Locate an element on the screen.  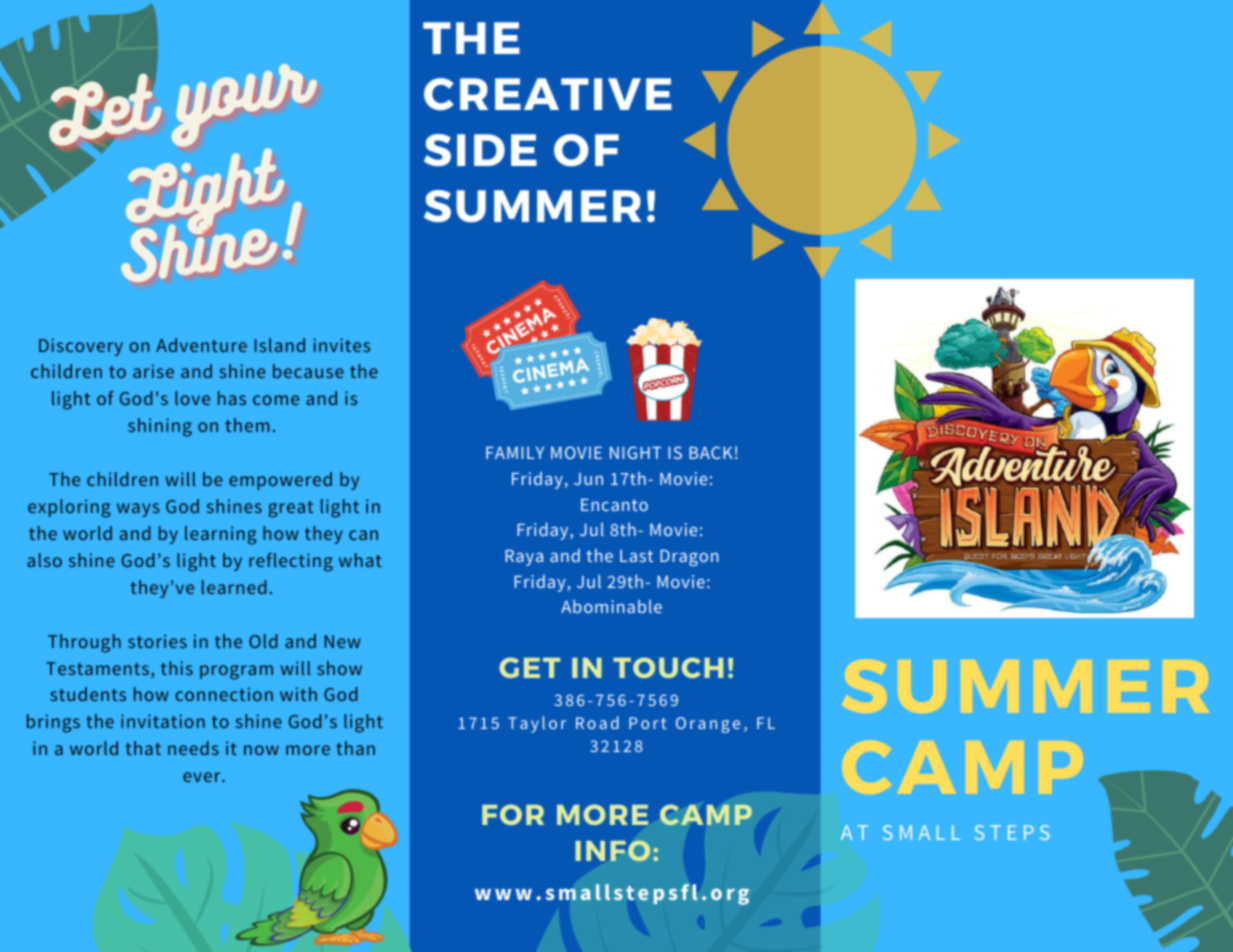
CREATIVE is located at coordinates (548, 94).
